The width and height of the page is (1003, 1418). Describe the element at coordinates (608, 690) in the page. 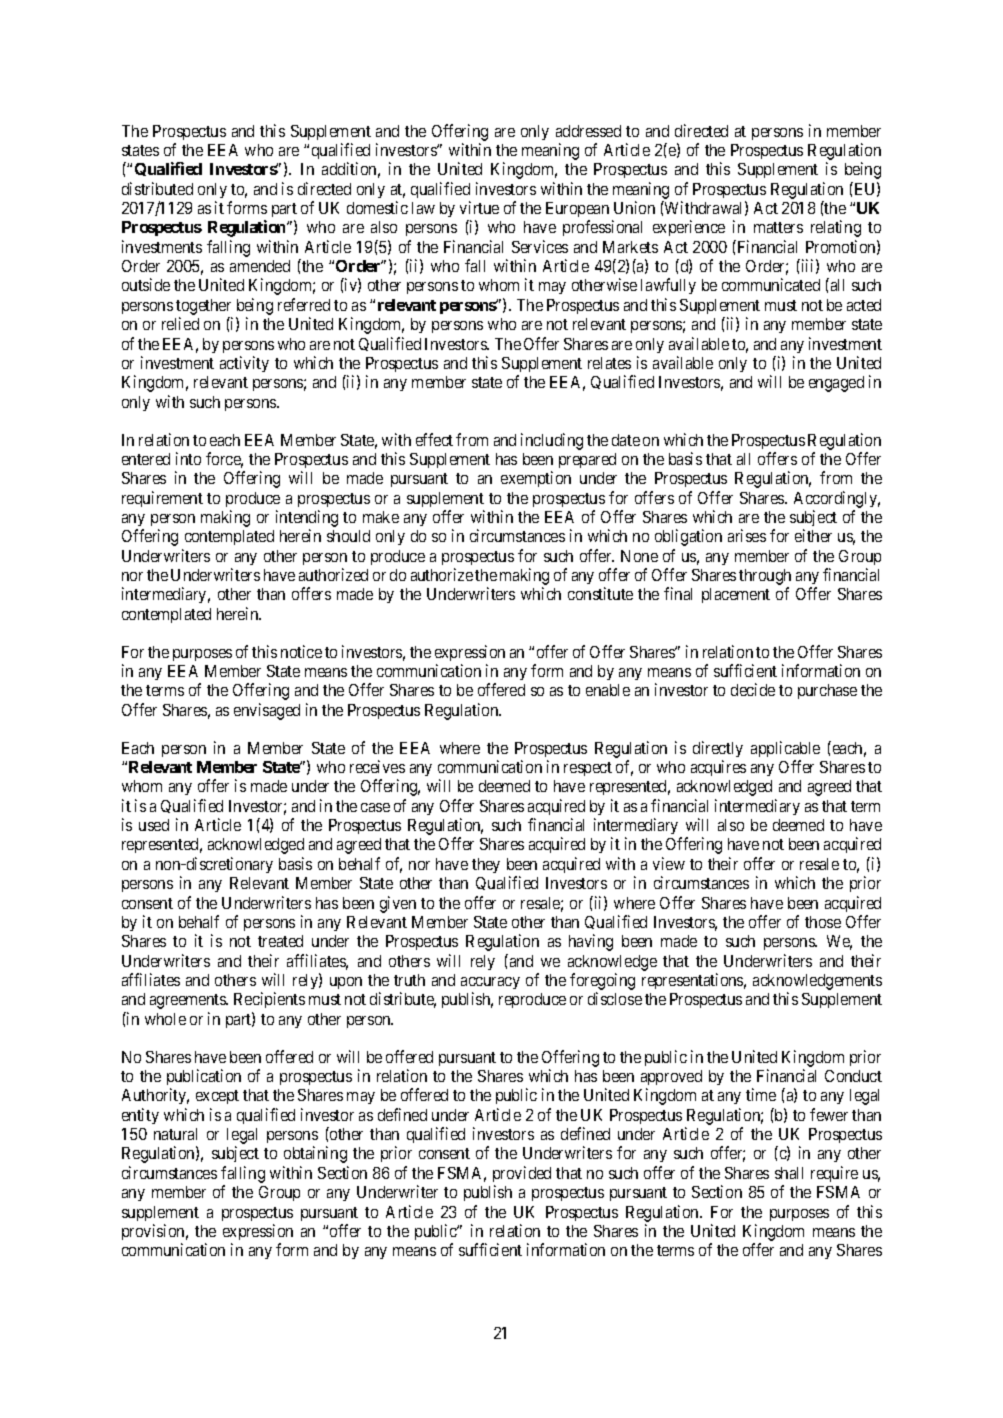

I see `enable` at that location.
